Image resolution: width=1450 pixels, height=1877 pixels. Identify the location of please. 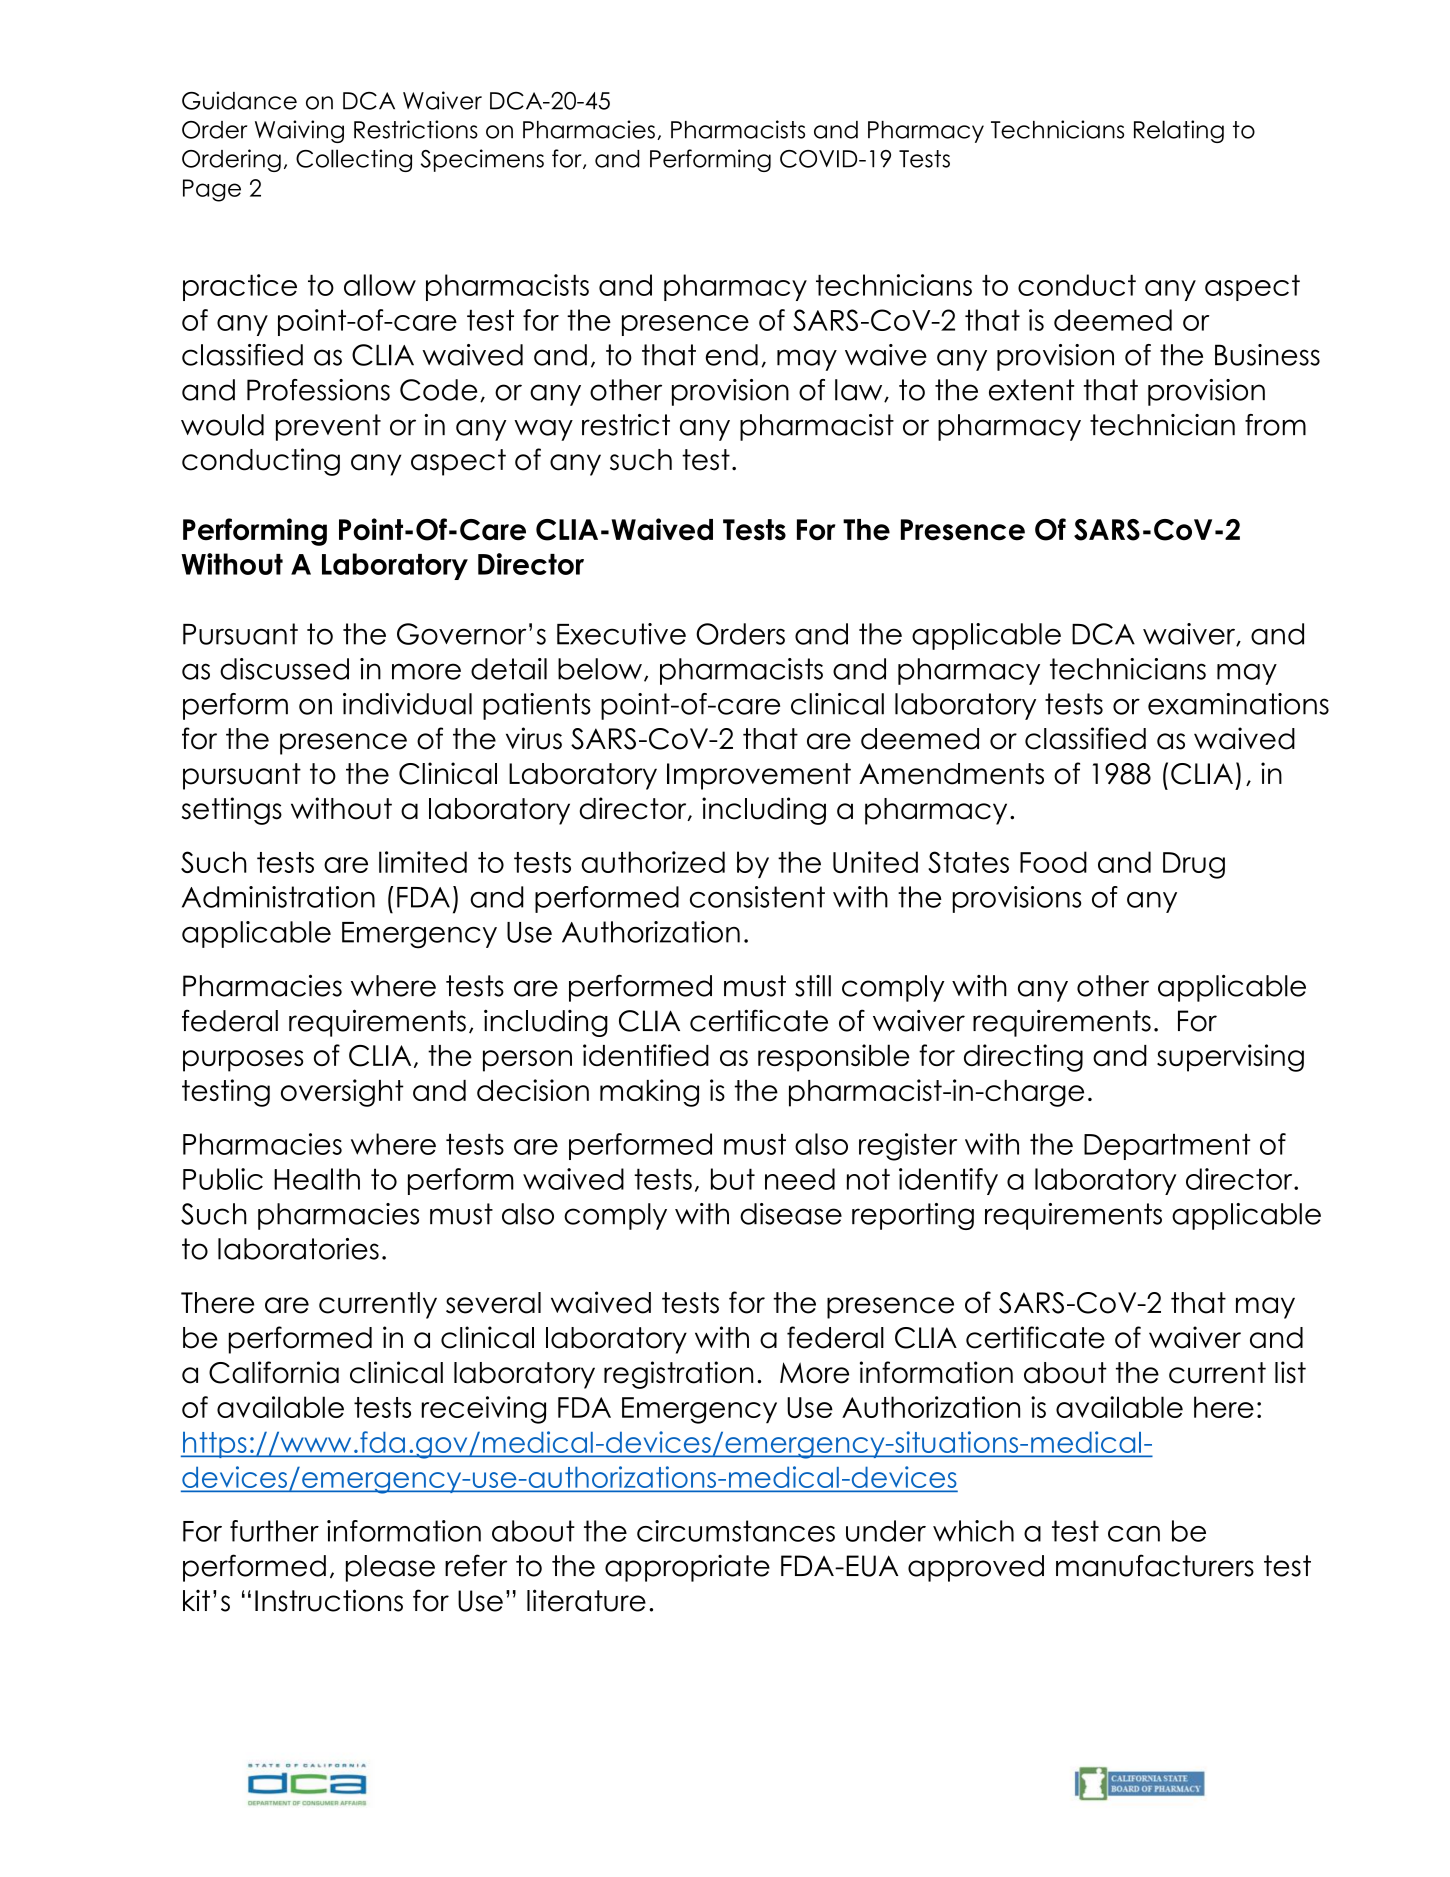
(390, 1568).
